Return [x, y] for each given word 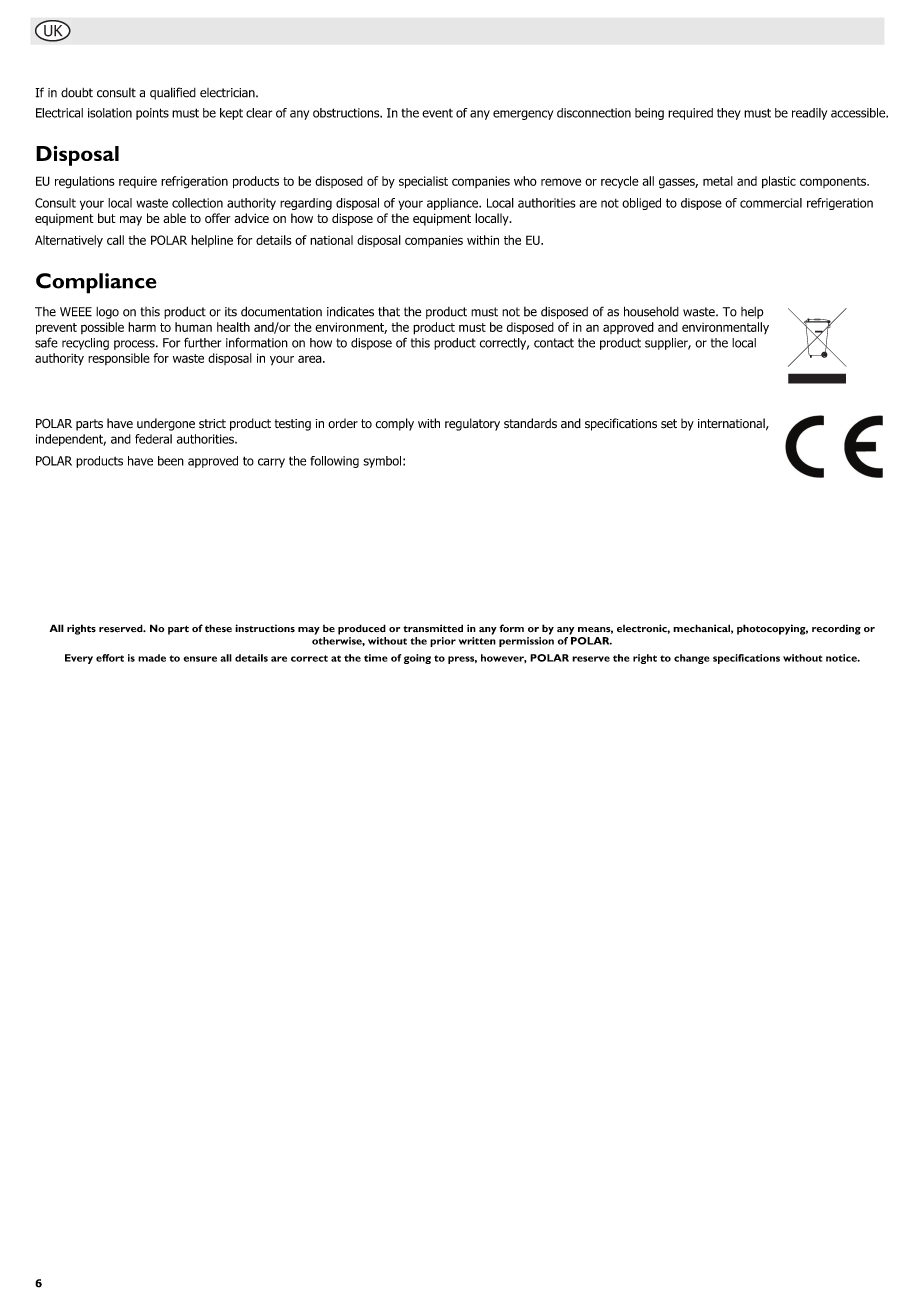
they [729, 114]
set [669, 424]
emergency [523, 115]
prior [443, 642]
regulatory [472, 424]
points [152, 114]
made [152, 658]
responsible [119, 359]
